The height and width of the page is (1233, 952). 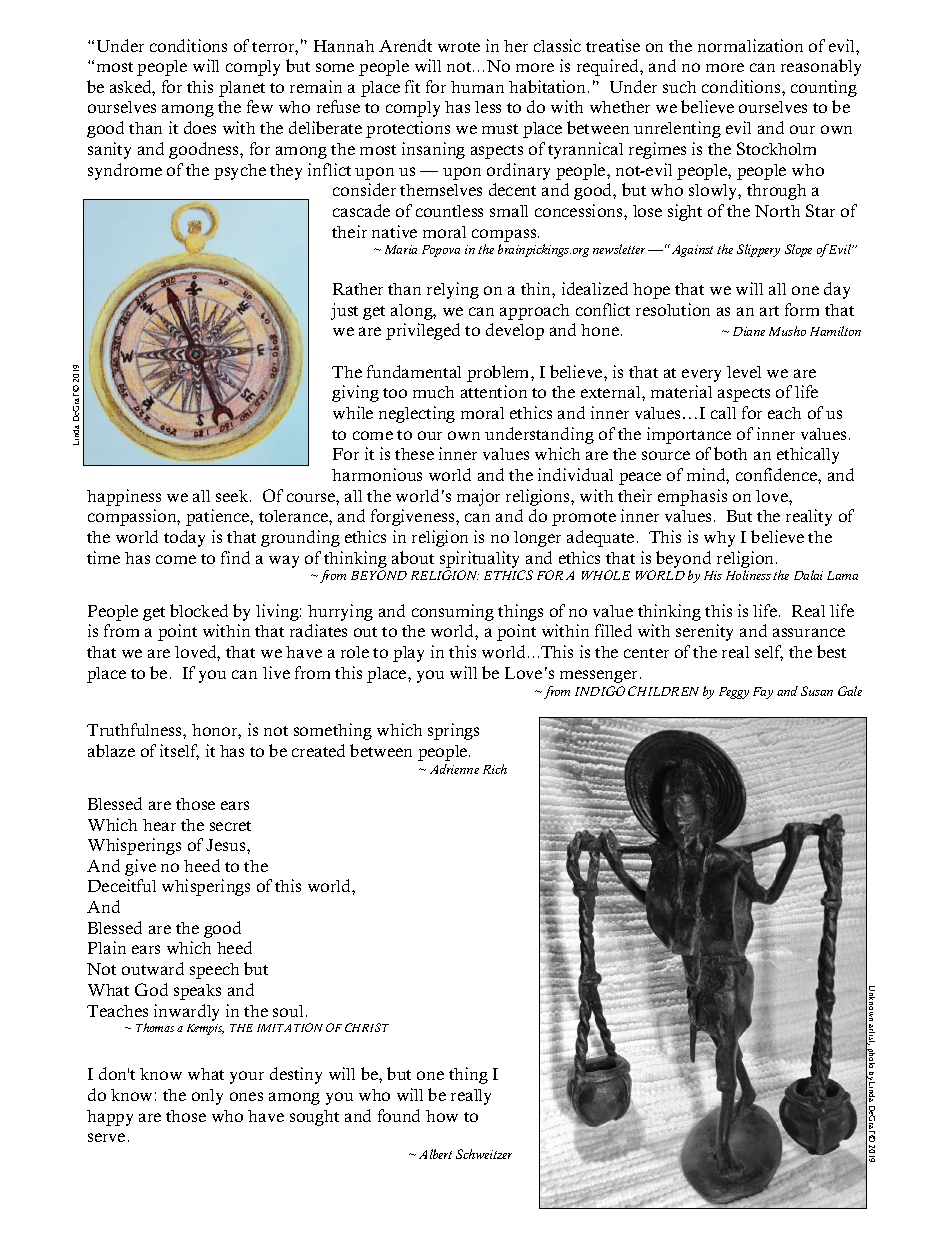 I want to click on only, so click(x=207, y=1097).
